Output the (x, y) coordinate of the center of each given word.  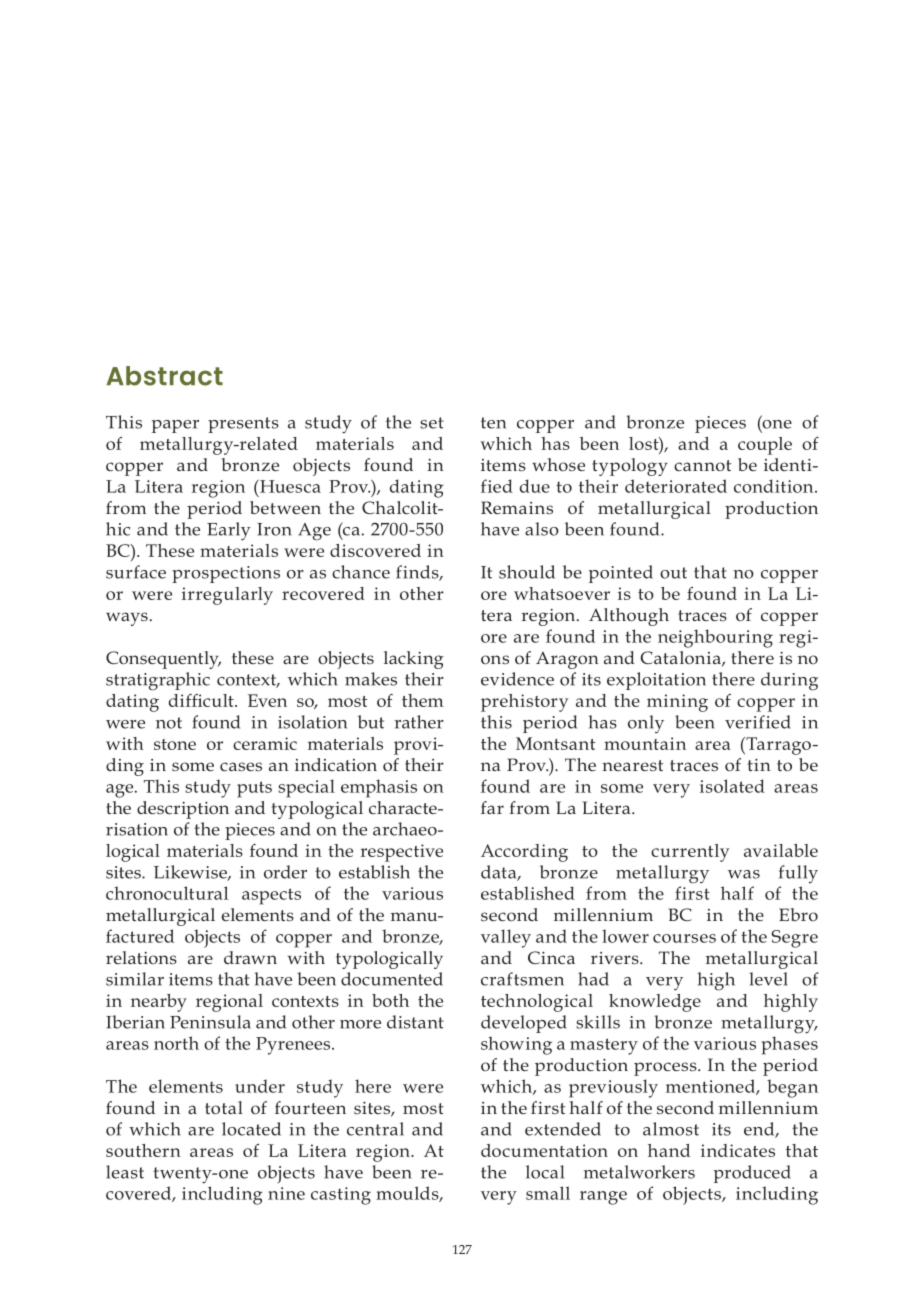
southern (143, 1150)
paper (175, 426)
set (431, 423)
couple (765, 446)
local (545, 1172)
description (183, 810)
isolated (732, 786)
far (492, 807)
